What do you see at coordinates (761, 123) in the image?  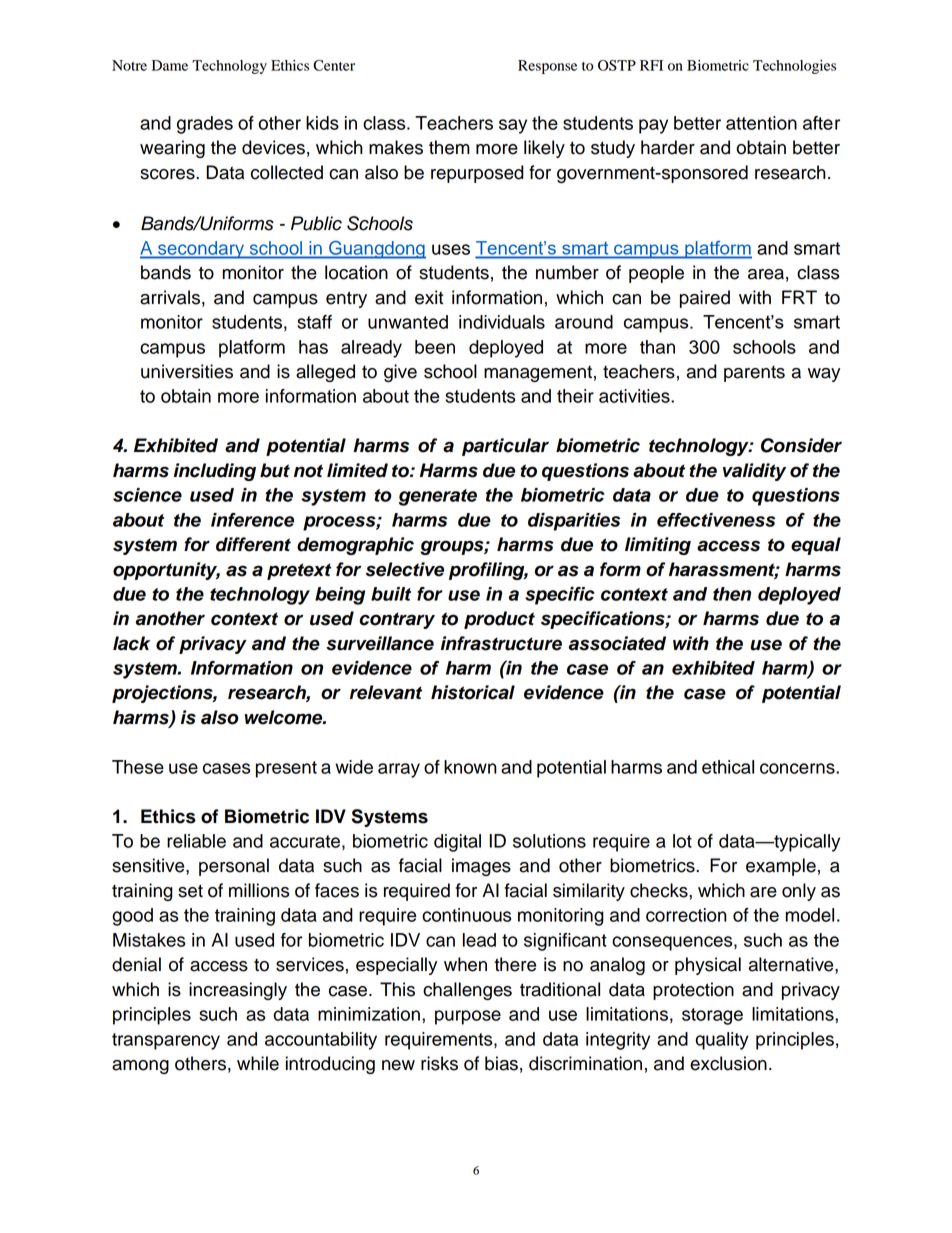 I see `attention` at bounding box center [761, 123].
